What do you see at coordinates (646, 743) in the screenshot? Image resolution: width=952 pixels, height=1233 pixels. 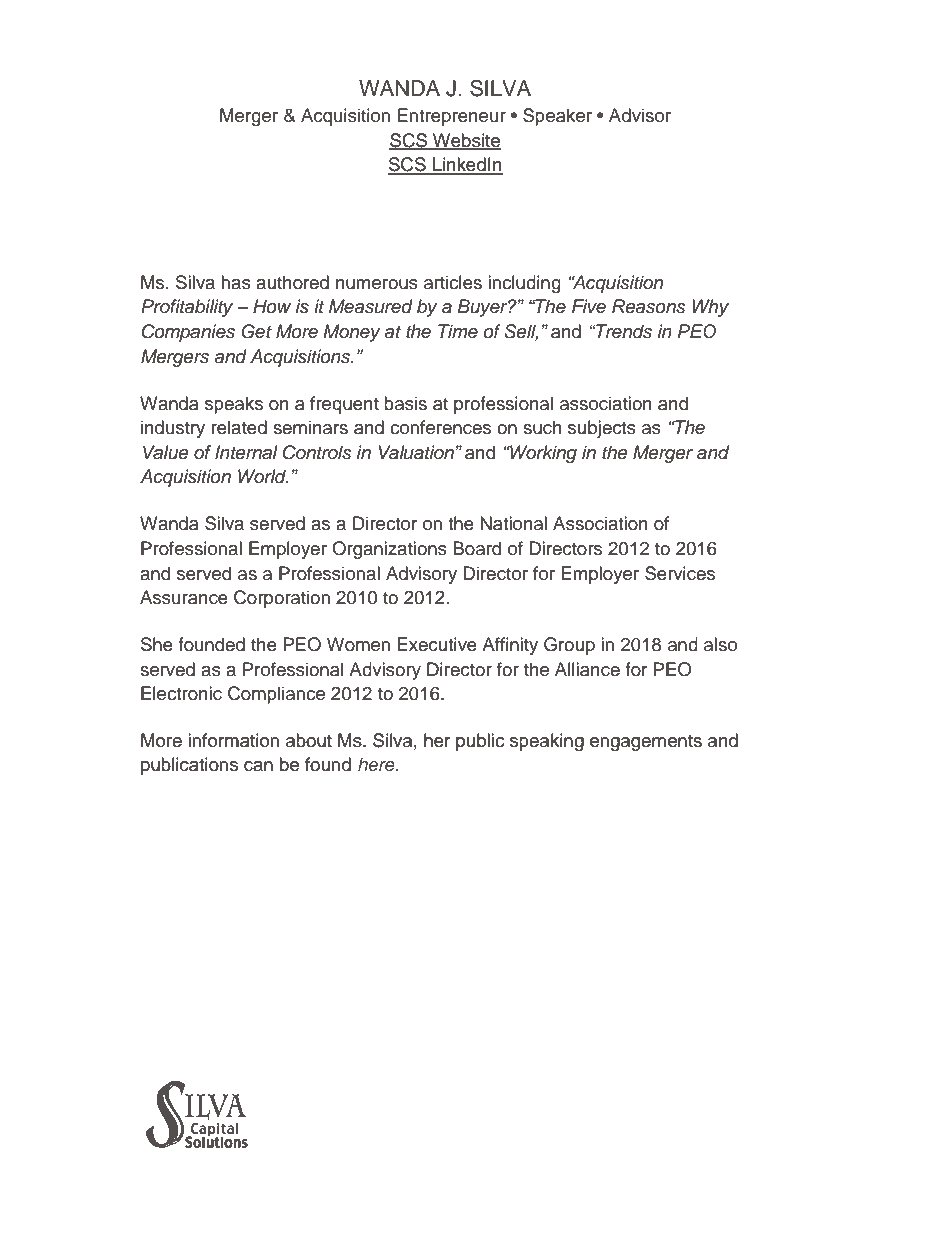 I see `engagements` at bounding box center [646, 743].
